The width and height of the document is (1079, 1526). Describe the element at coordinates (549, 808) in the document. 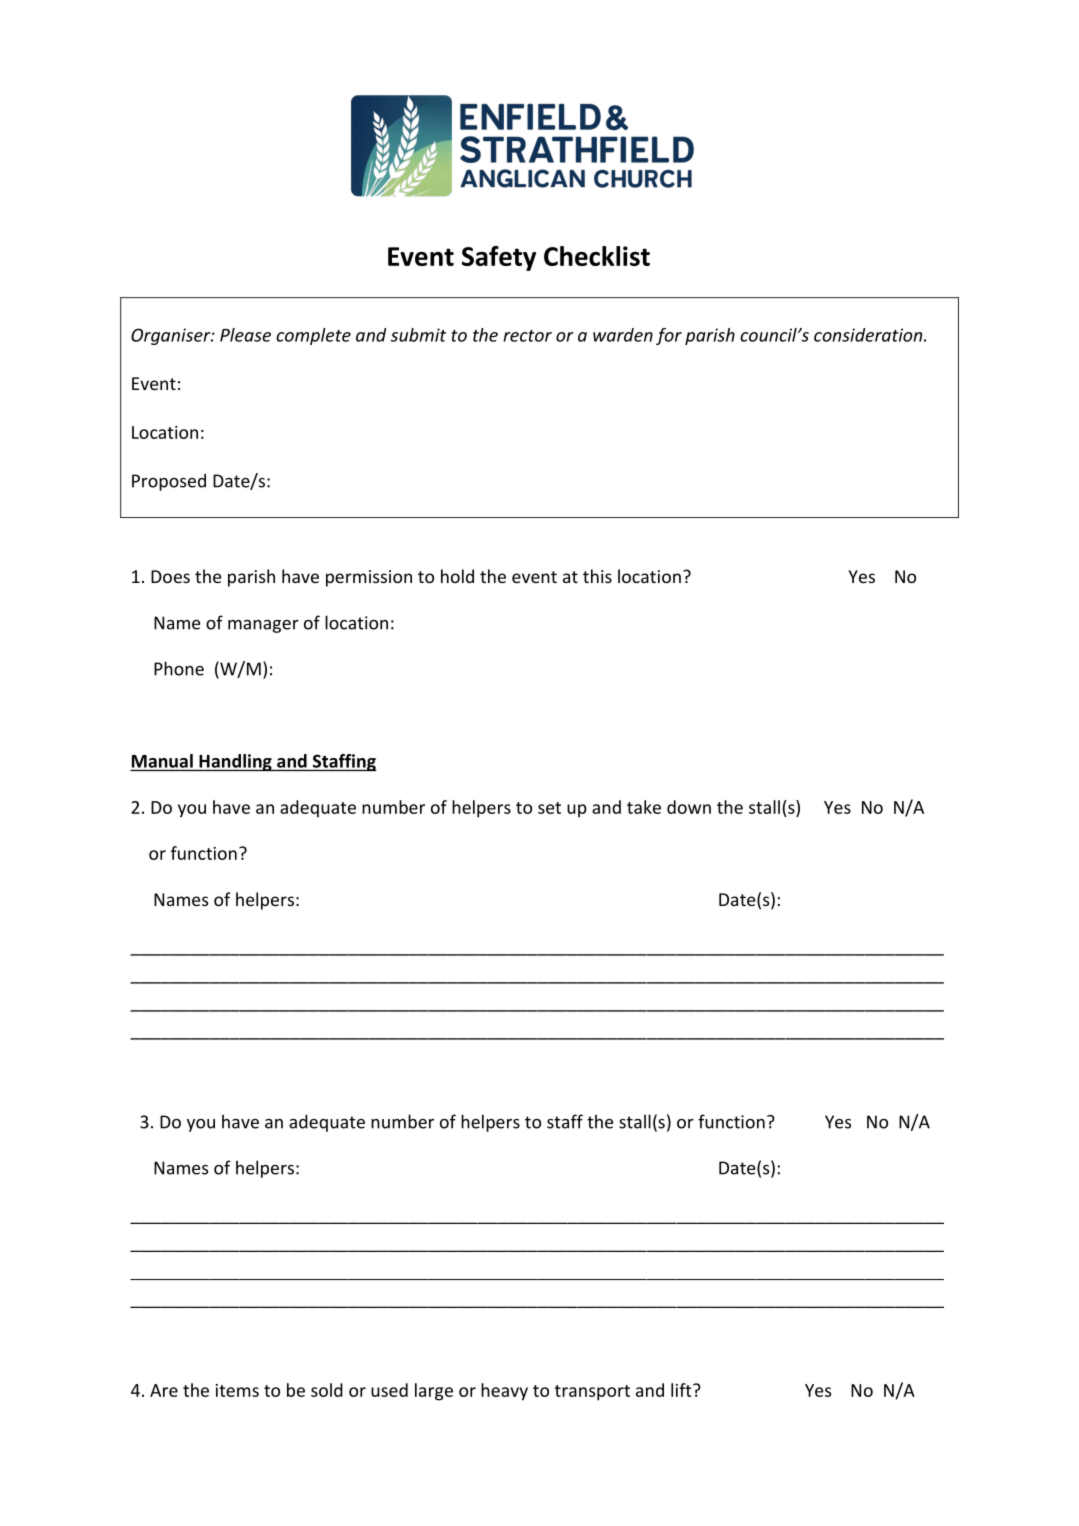

I see `set` at that location.
